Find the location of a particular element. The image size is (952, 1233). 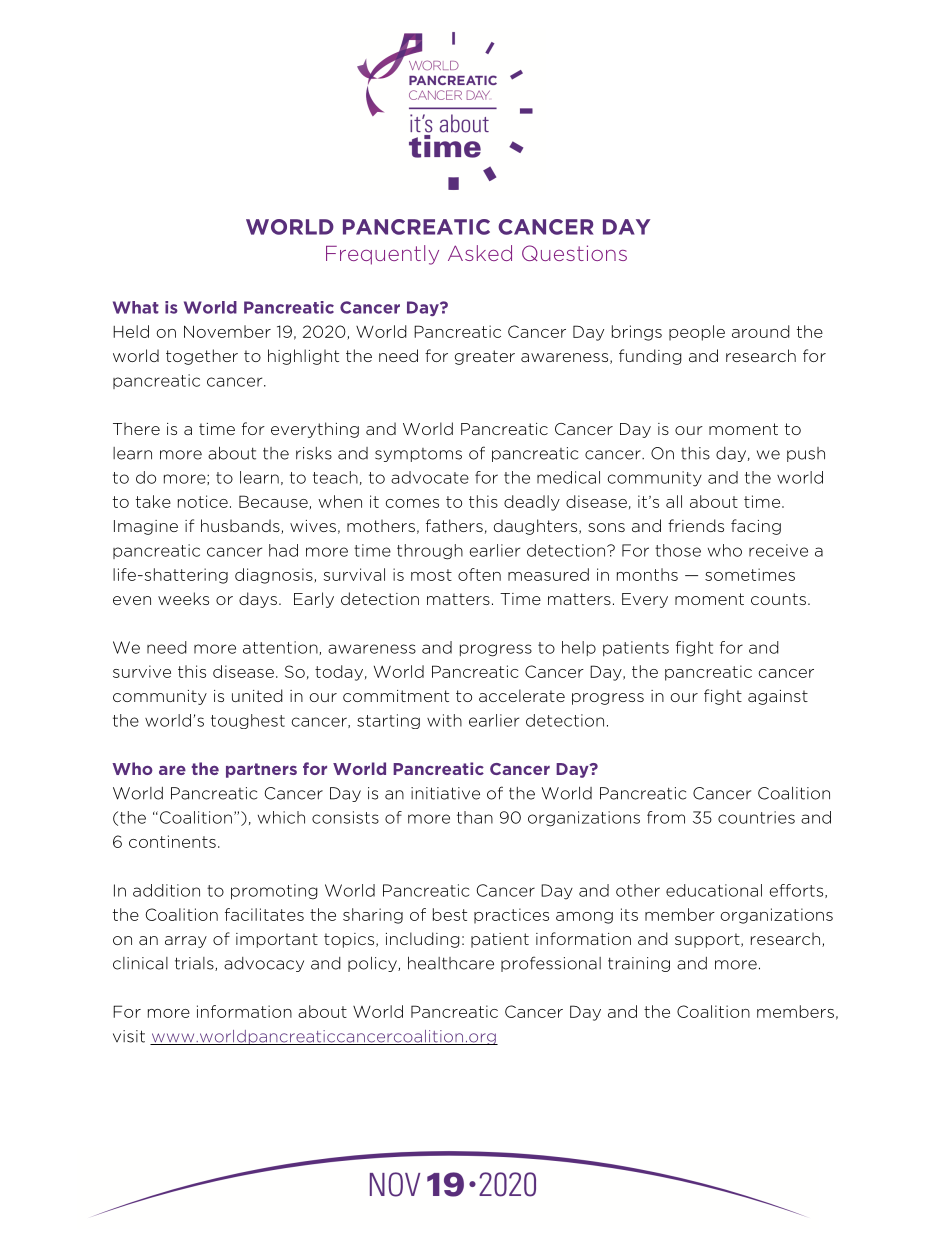

counts is located at coordinates (778, 599).
